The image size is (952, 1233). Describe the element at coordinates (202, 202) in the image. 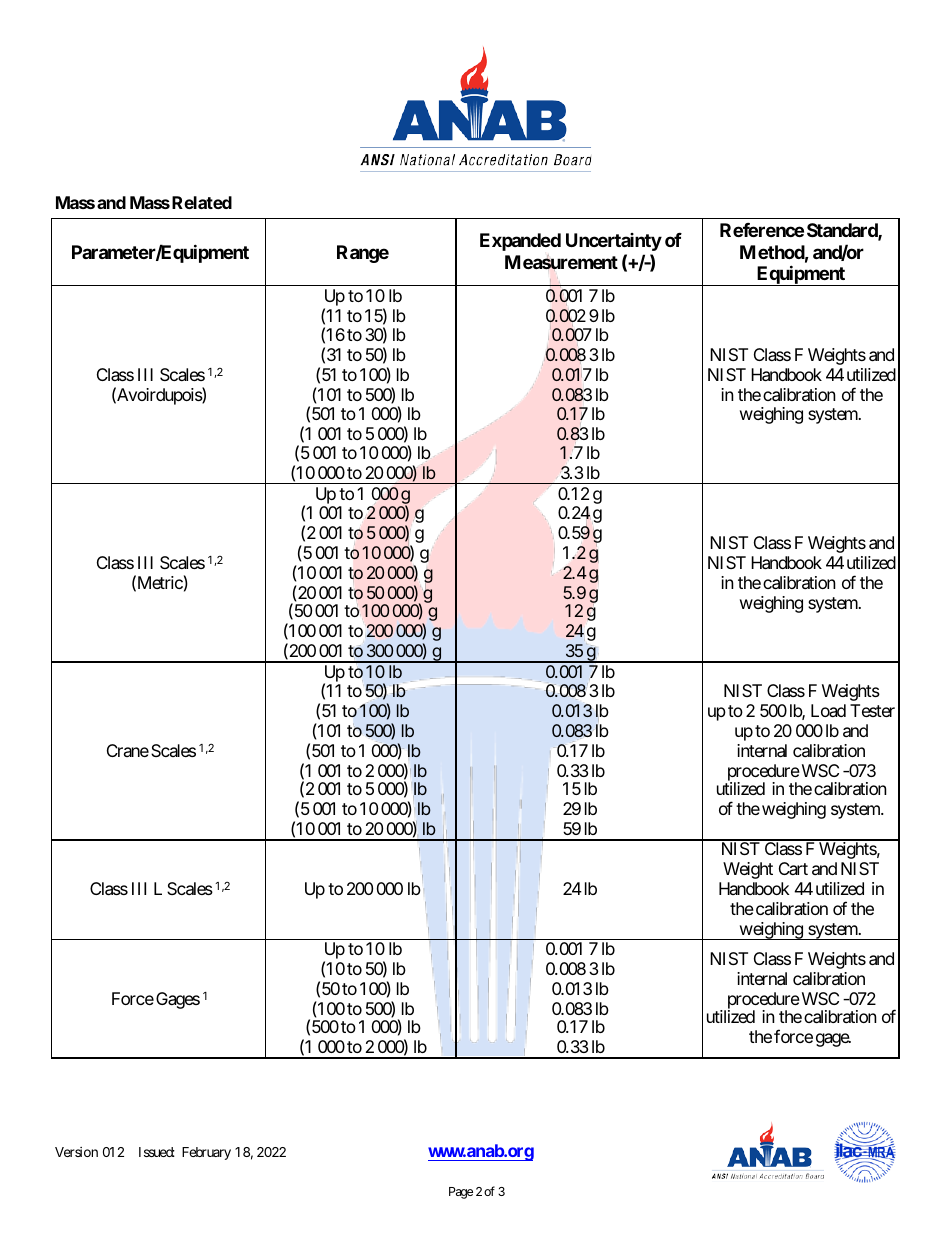

I see `Related` at that location.
